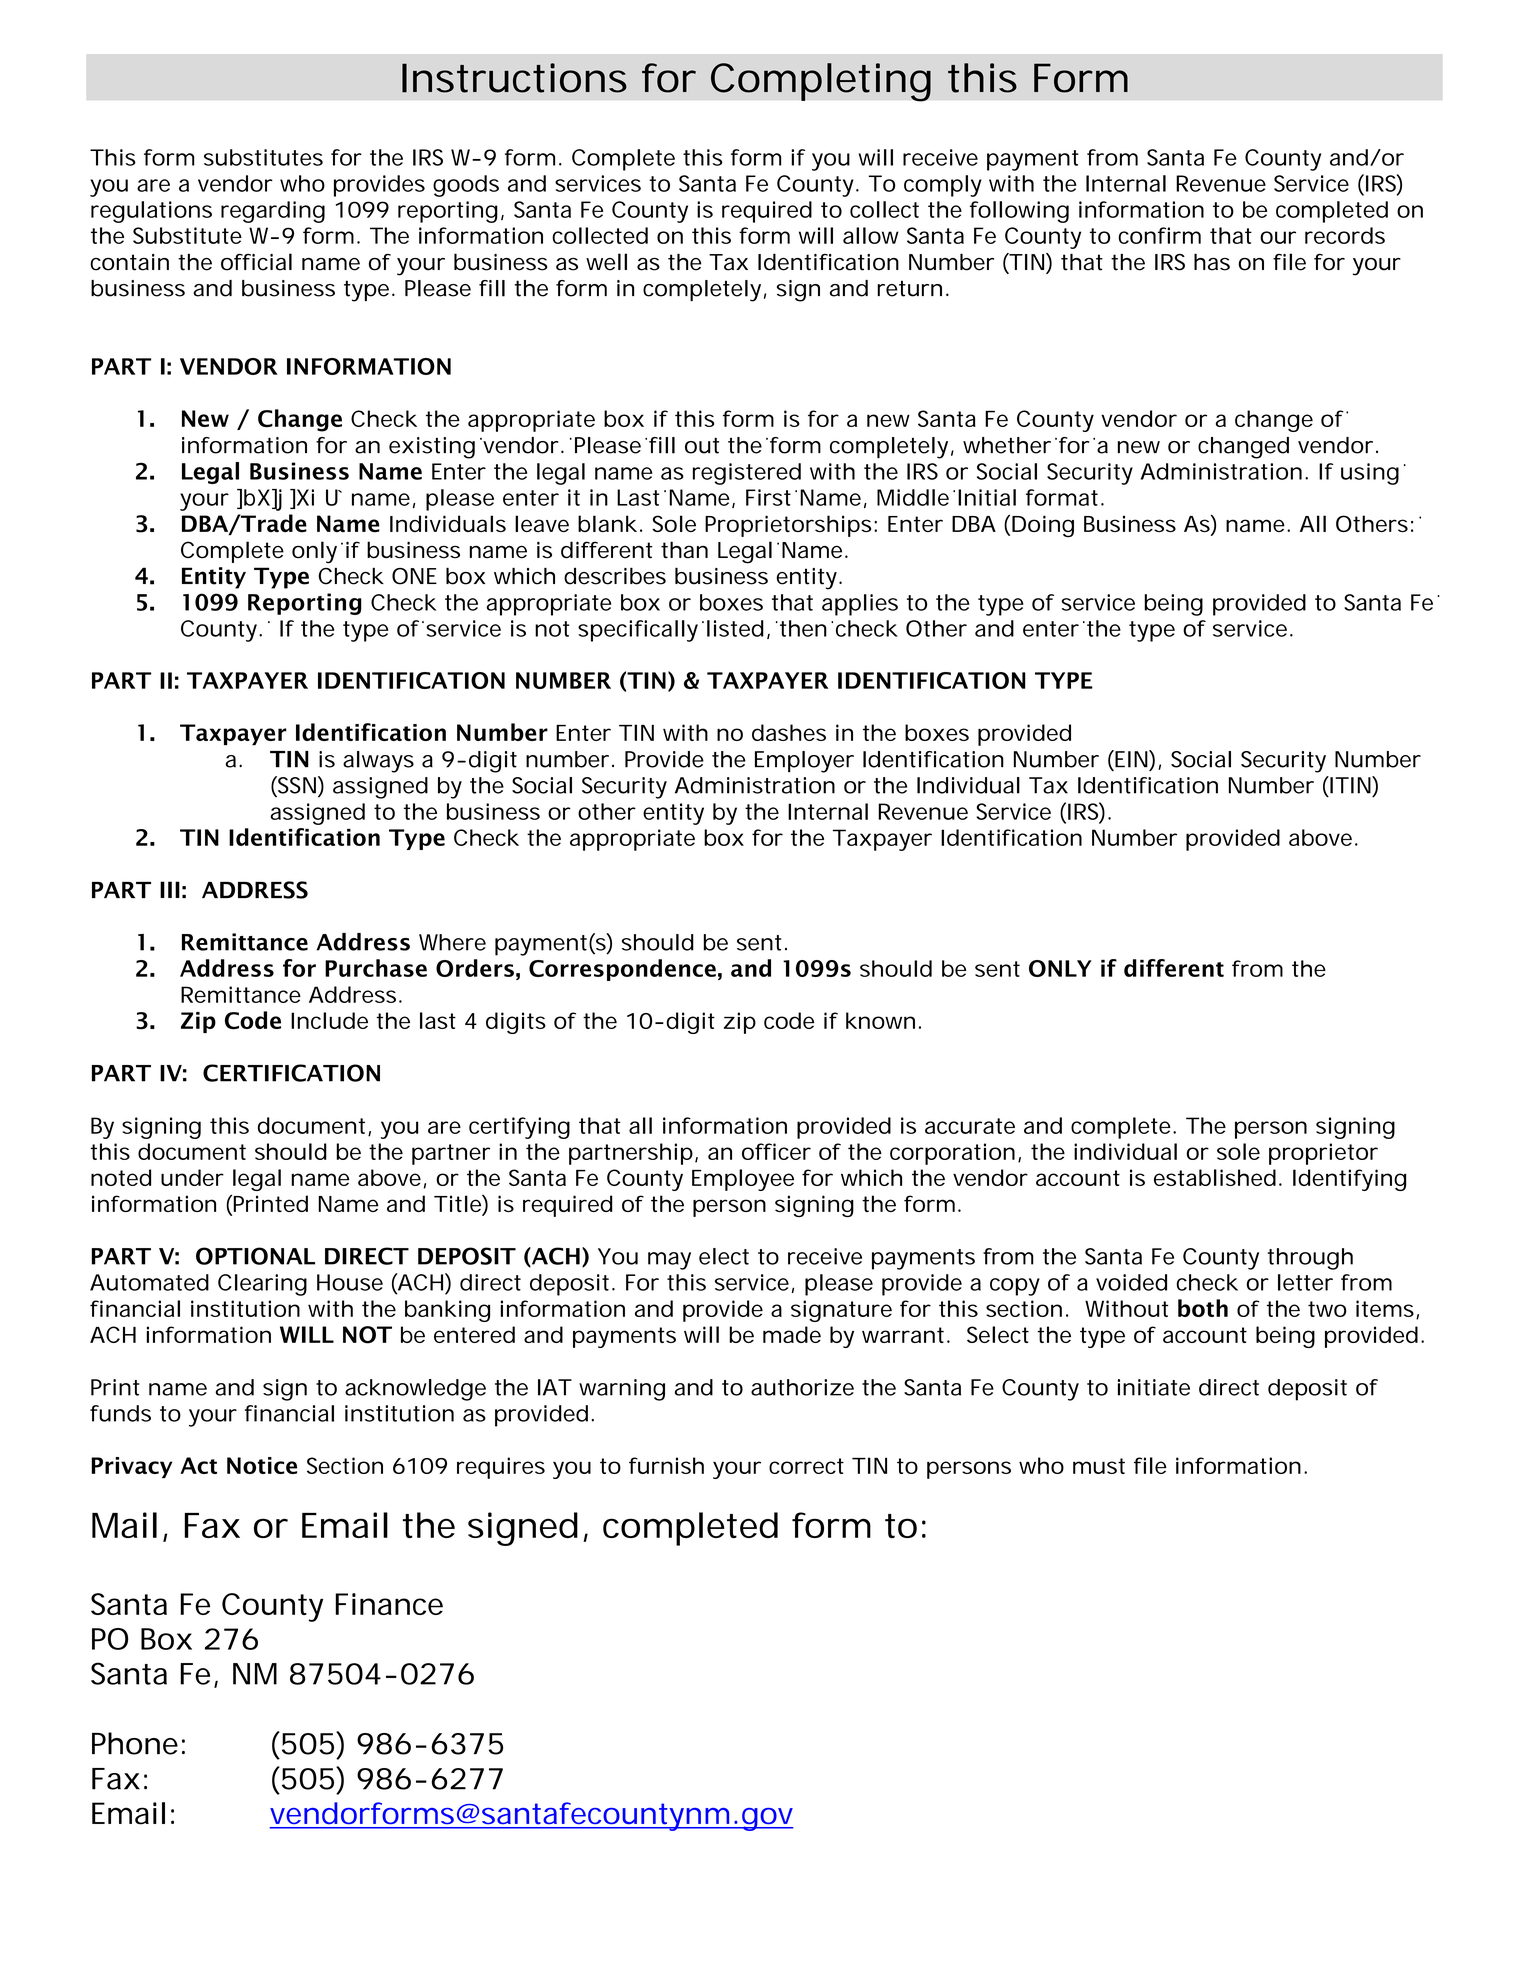 This screenshot has height=1978, width=1529. What do you see at coordinates (747, 474) in the screenshot?
I see `registered` at bounding box center [747, 474].
